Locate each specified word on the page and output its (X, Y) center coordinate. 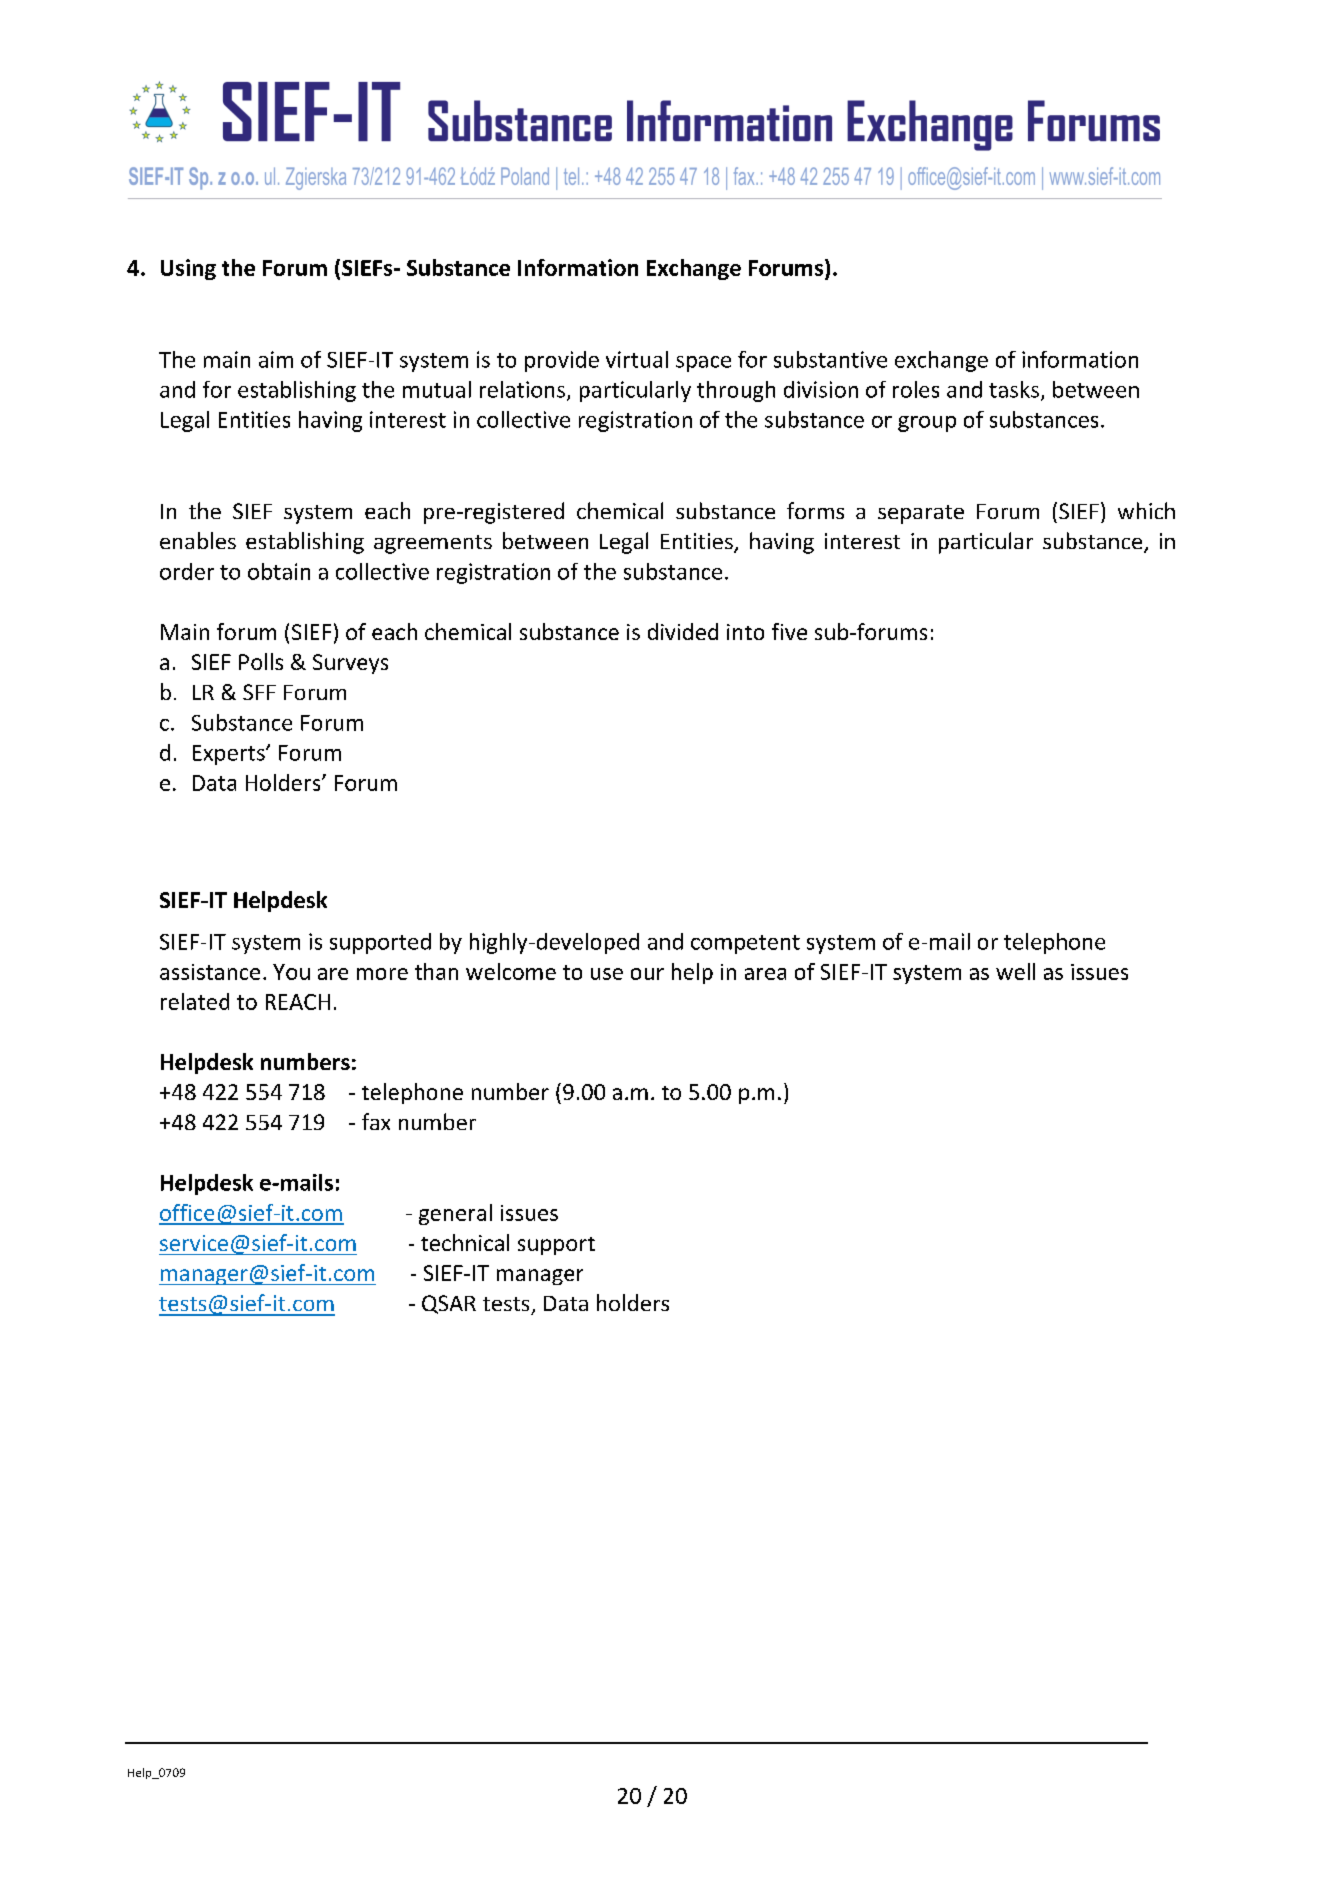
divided (683, 631)
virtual (637, 359)
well (1015, 971)
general (455, 1214)
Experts (230, 755)
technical (465, 1242)
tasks (1014, 389)
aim (276, 359)
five (789, 631)
